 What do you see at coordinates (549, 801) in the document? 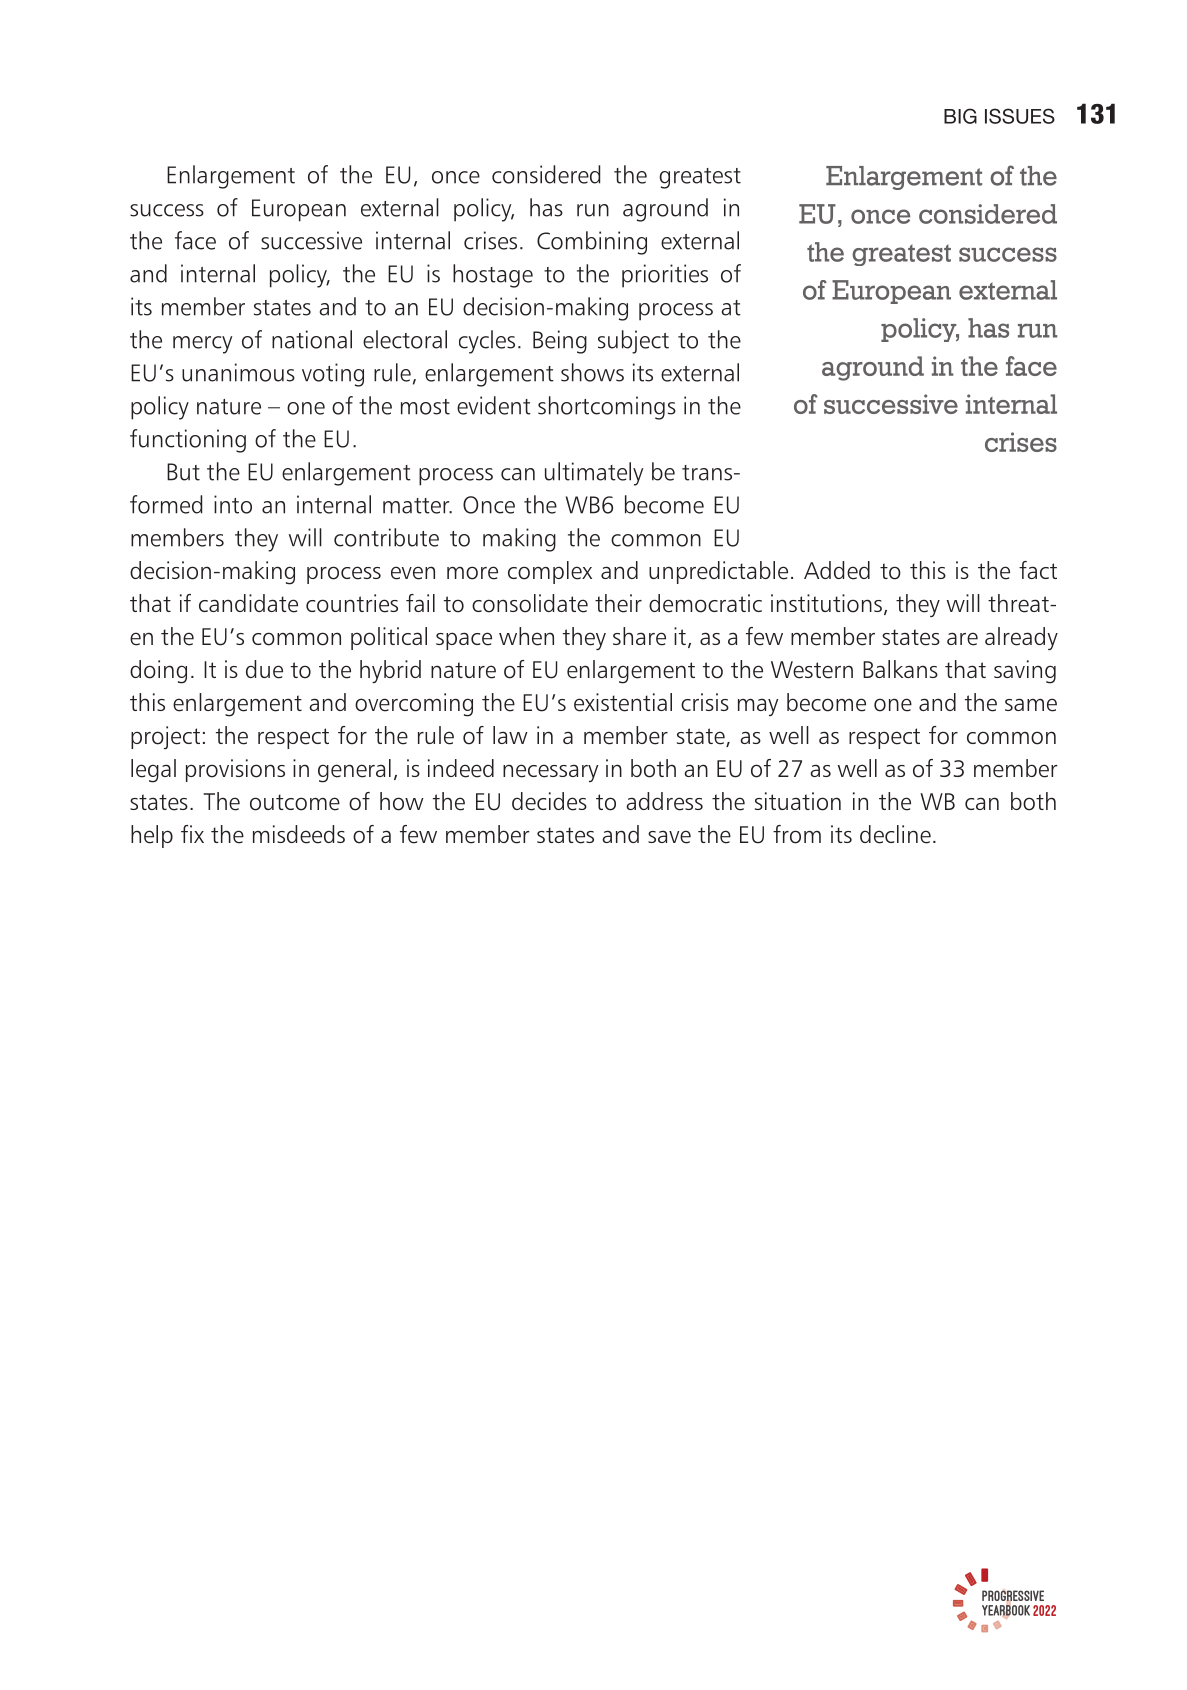
I see `decides` at bounding box center [549, 801].
